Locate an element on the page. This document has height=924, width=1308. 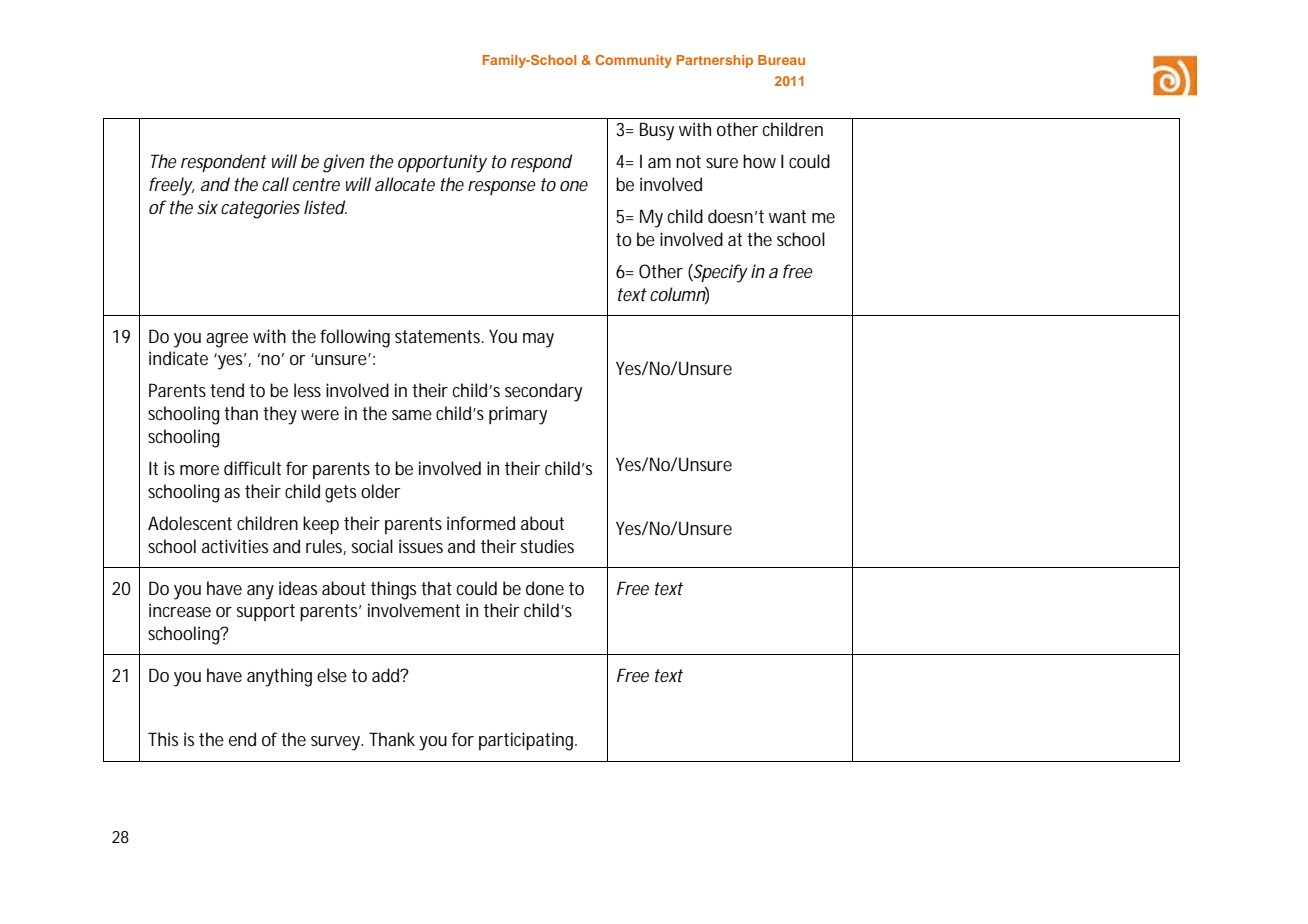
This is located at coordinates (163, 739).
